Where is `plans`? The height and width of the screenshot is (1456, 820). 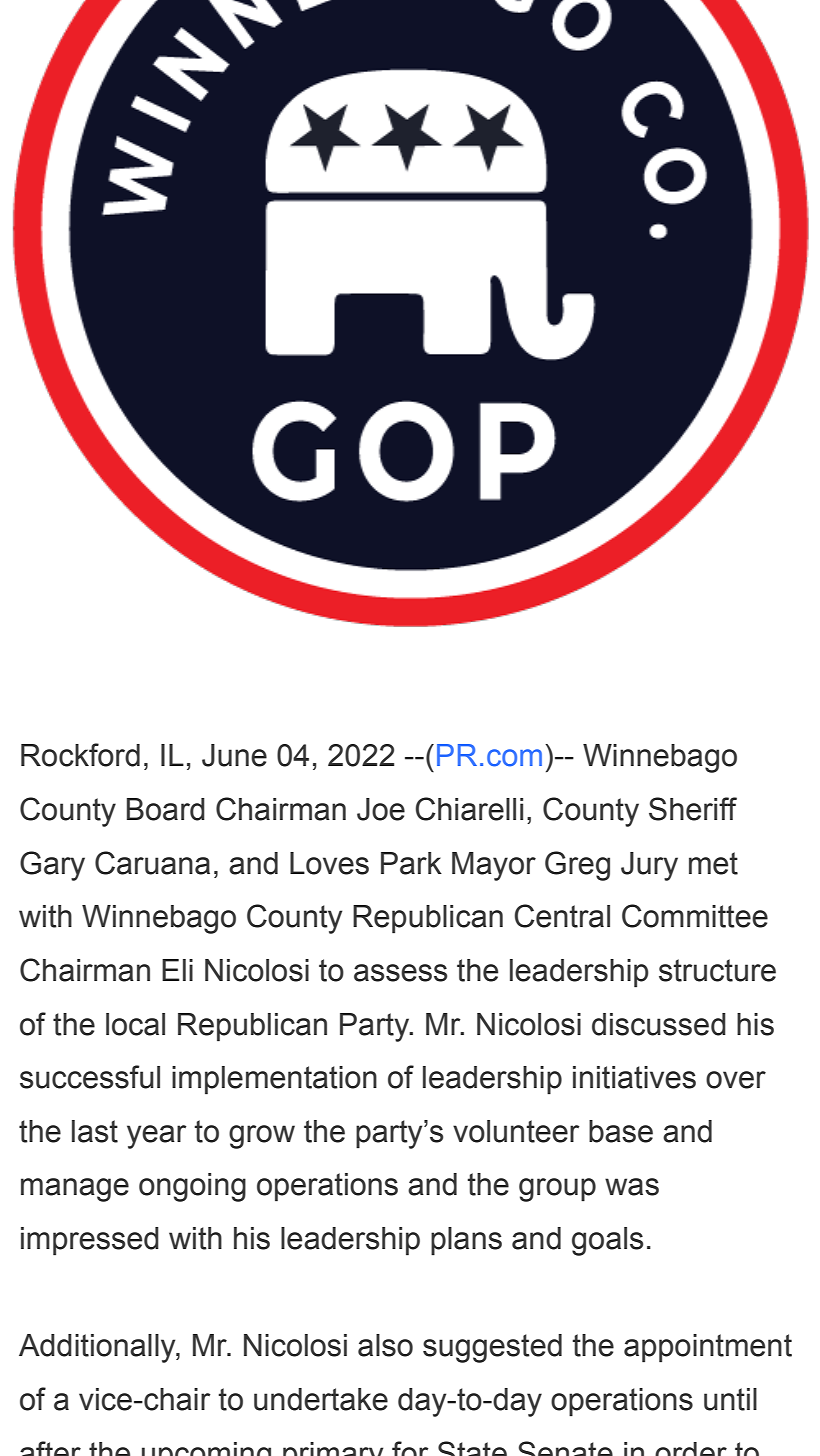 plans is located at coordinates (466, 1241).
